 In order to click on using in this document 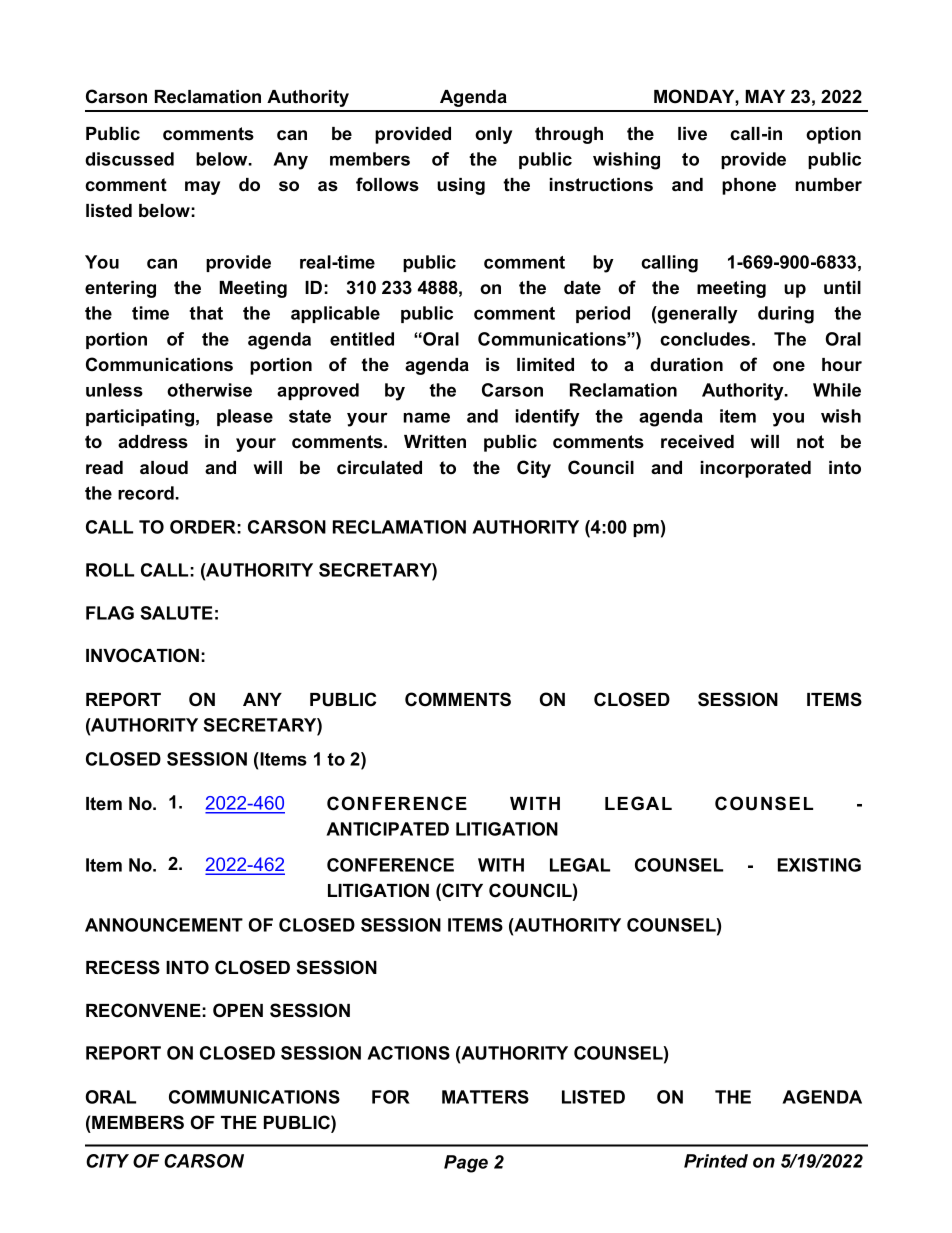, I will do `click(461, 186)`.
